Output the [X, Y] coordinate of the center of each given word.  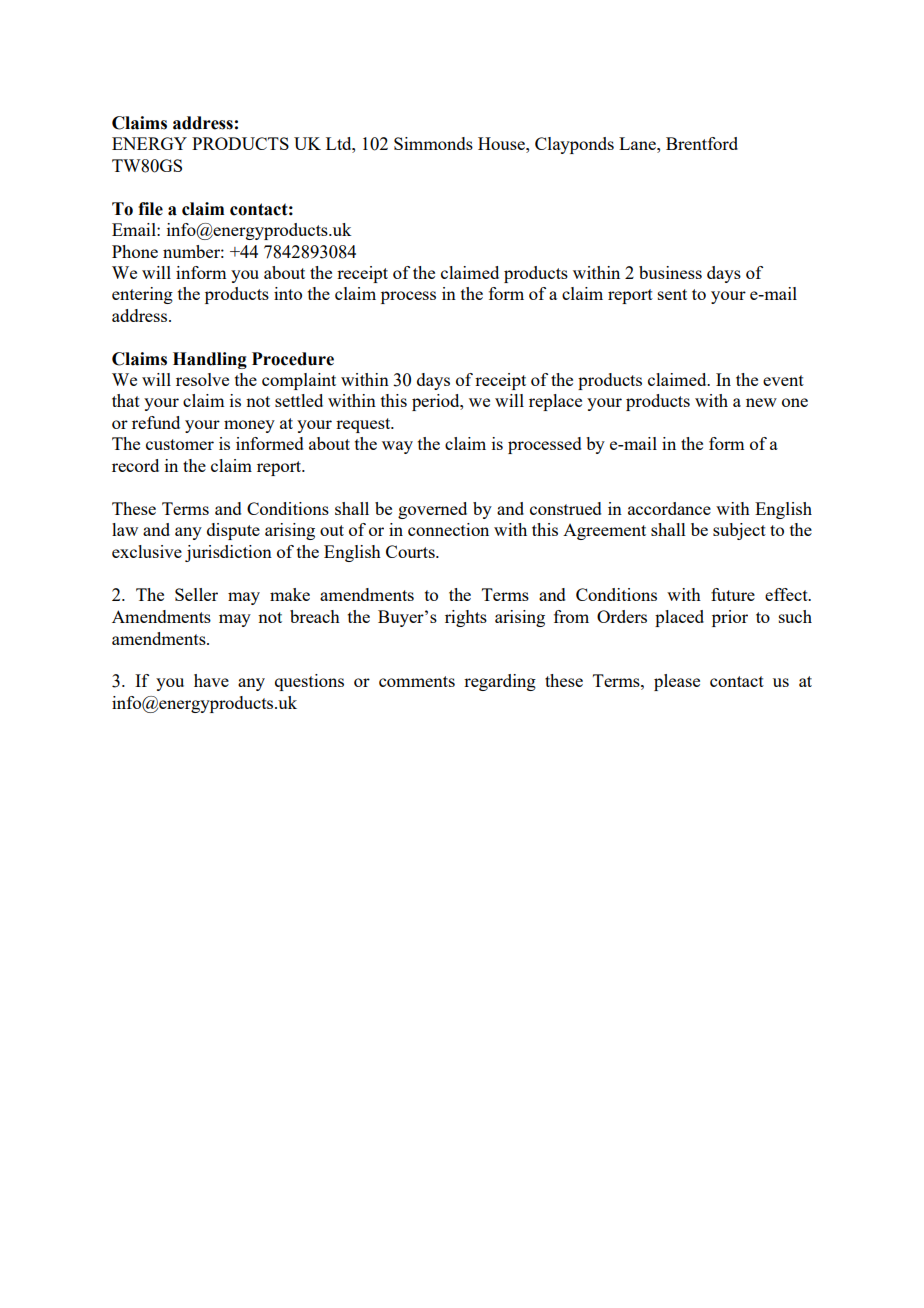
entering [142, 295]
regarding [500, 682]
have [211, 680]
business [670, 272]
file [150, 209]
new [761, 402]
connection [448, 529]
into [288, 293]
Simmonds [433, 143]
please [677, 682]
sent [672, 294]
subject [739, 531]
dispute [233, 531]
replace [555, 402]
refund [156, 422]
